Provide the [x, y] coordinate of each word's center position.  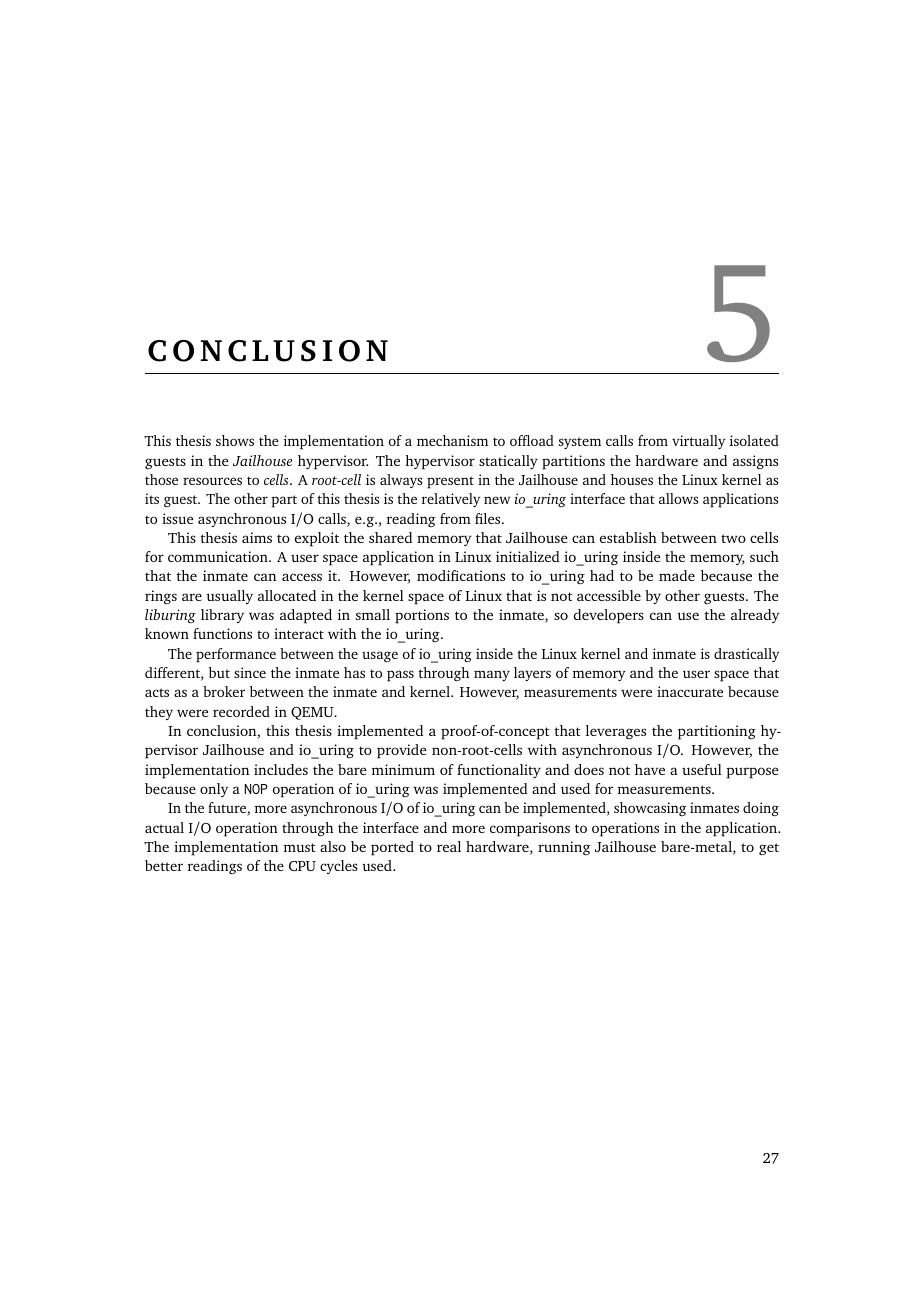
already [755, 616]
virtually [699, 442]
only [214, 790]
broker [224, 691]
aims [257, 537]
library [222, 616]
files [489, 518]
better [164, 865]
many [492, 675]
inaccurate [690, 691]
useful [702, 769]
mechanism [452, 440]
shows [235, 440]
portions [422, 616]
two [733, 538]
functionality [499, 771]
